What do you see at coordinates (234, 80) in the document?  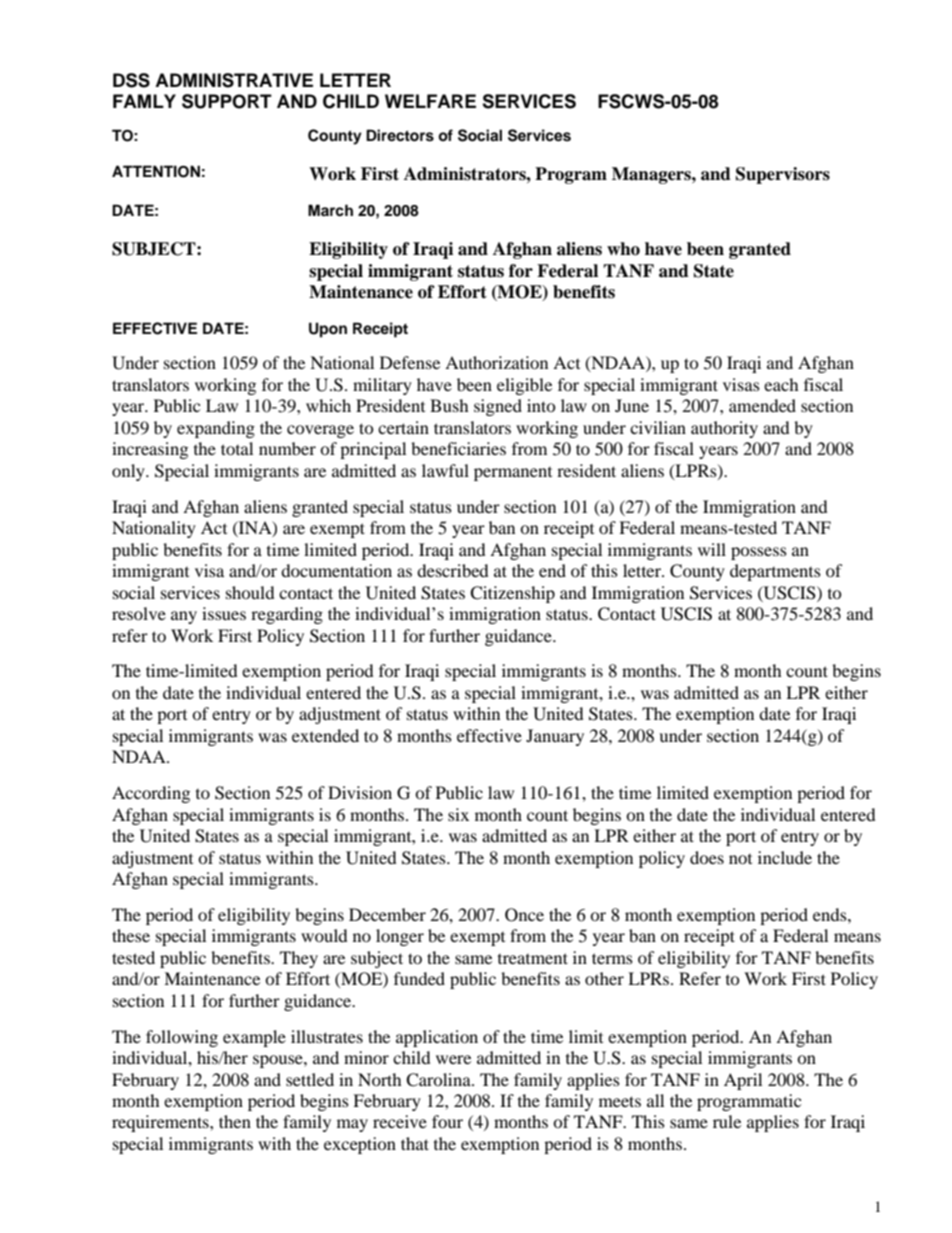 I see `ADMINISTRATIVE` at bounding box center [234, 80].
